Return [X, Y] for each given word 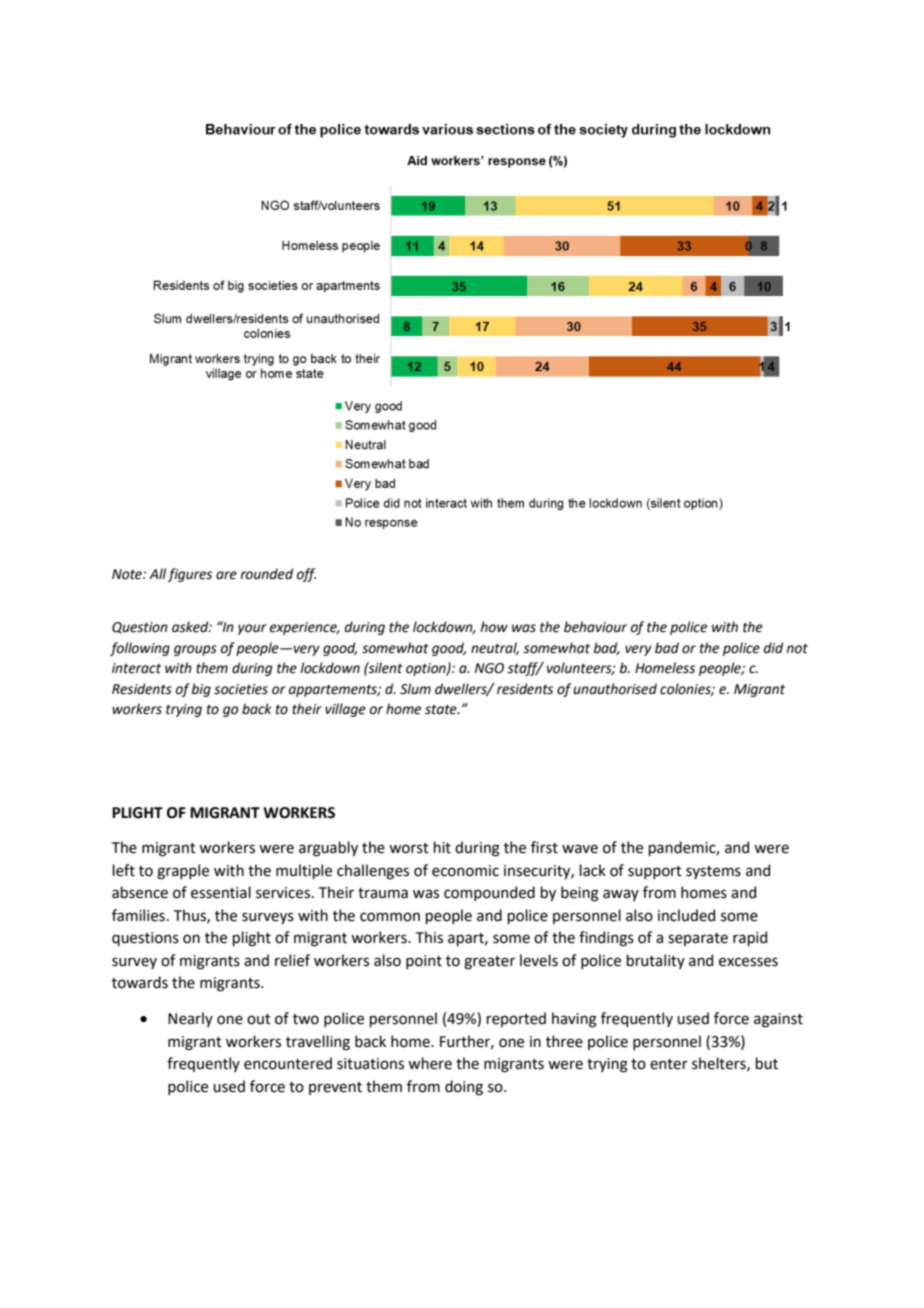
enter [669, 1064]
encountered [288, 1063]
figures [190, 575]
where [430, 1063]
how [494, 627]
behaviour [595, 627]
